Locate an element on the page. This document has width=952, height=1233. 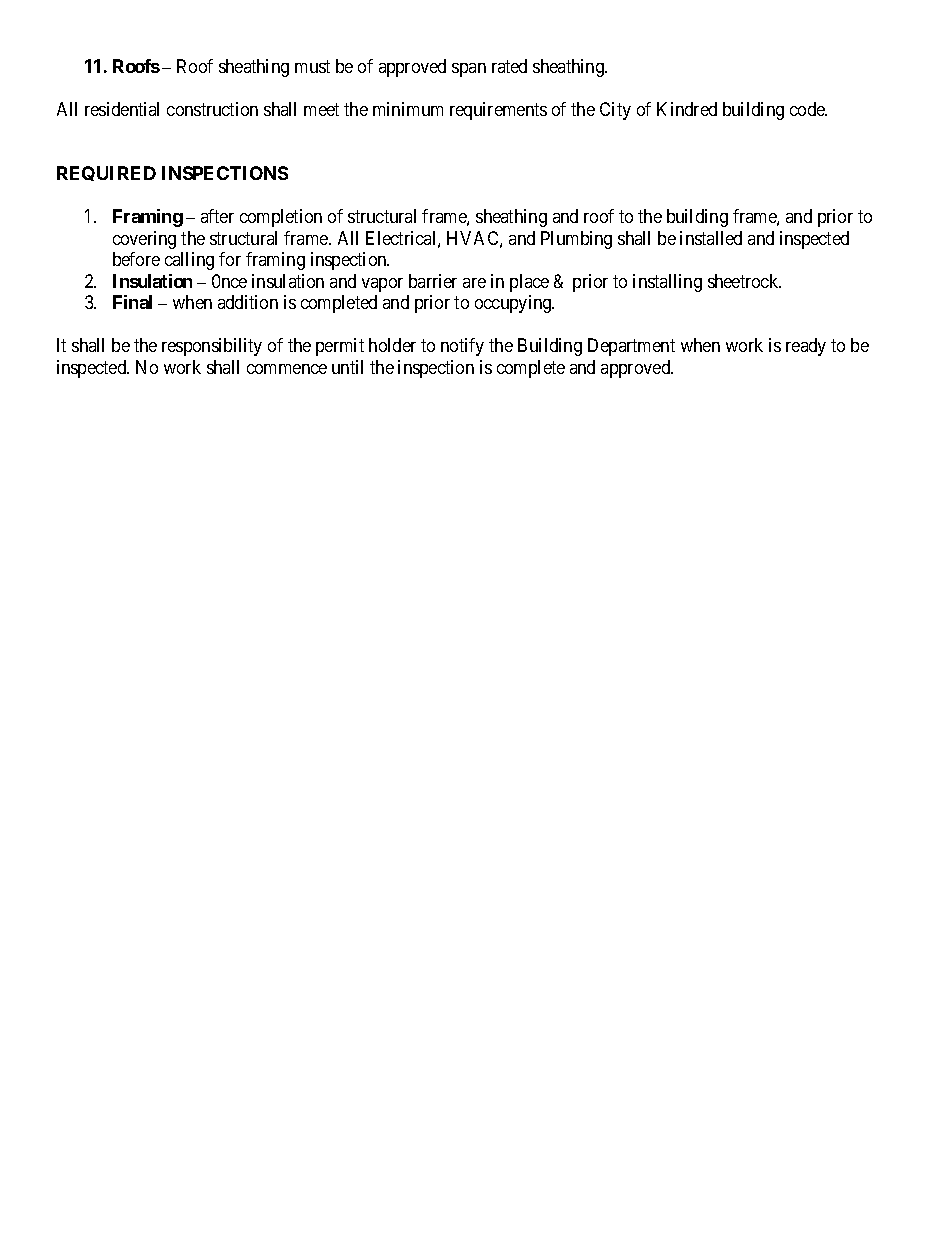
span is located at coordinates (469, 70).
